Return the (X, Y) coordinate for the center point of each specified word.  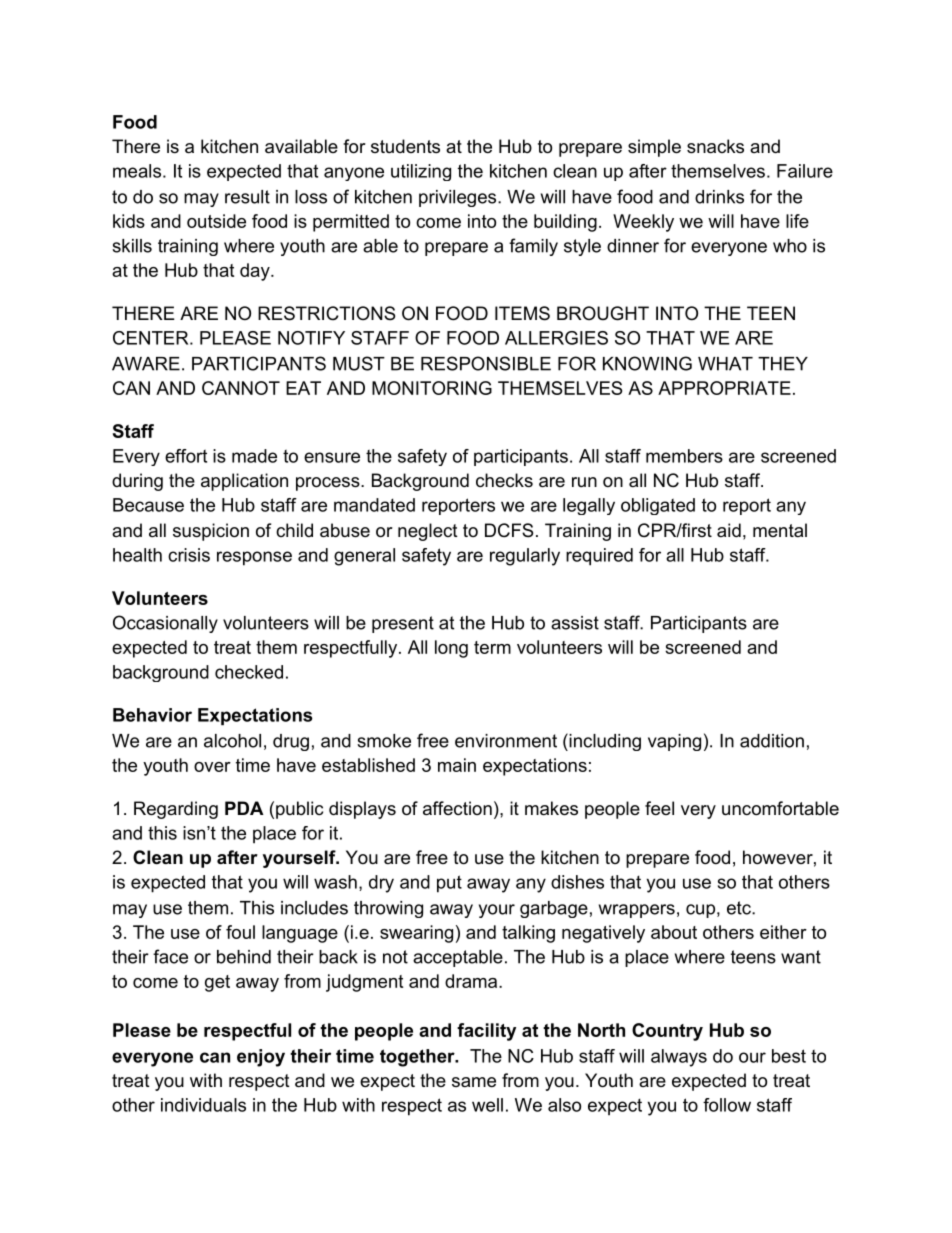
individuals (203, 1105)
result (247, 197)
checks (504, 480)
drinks (719, 197)
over (212, 767)
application (244, 482)
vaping (674, 742)
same (474, 1082)
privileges (457, 198)
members (684, 456)
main (457, 765)
